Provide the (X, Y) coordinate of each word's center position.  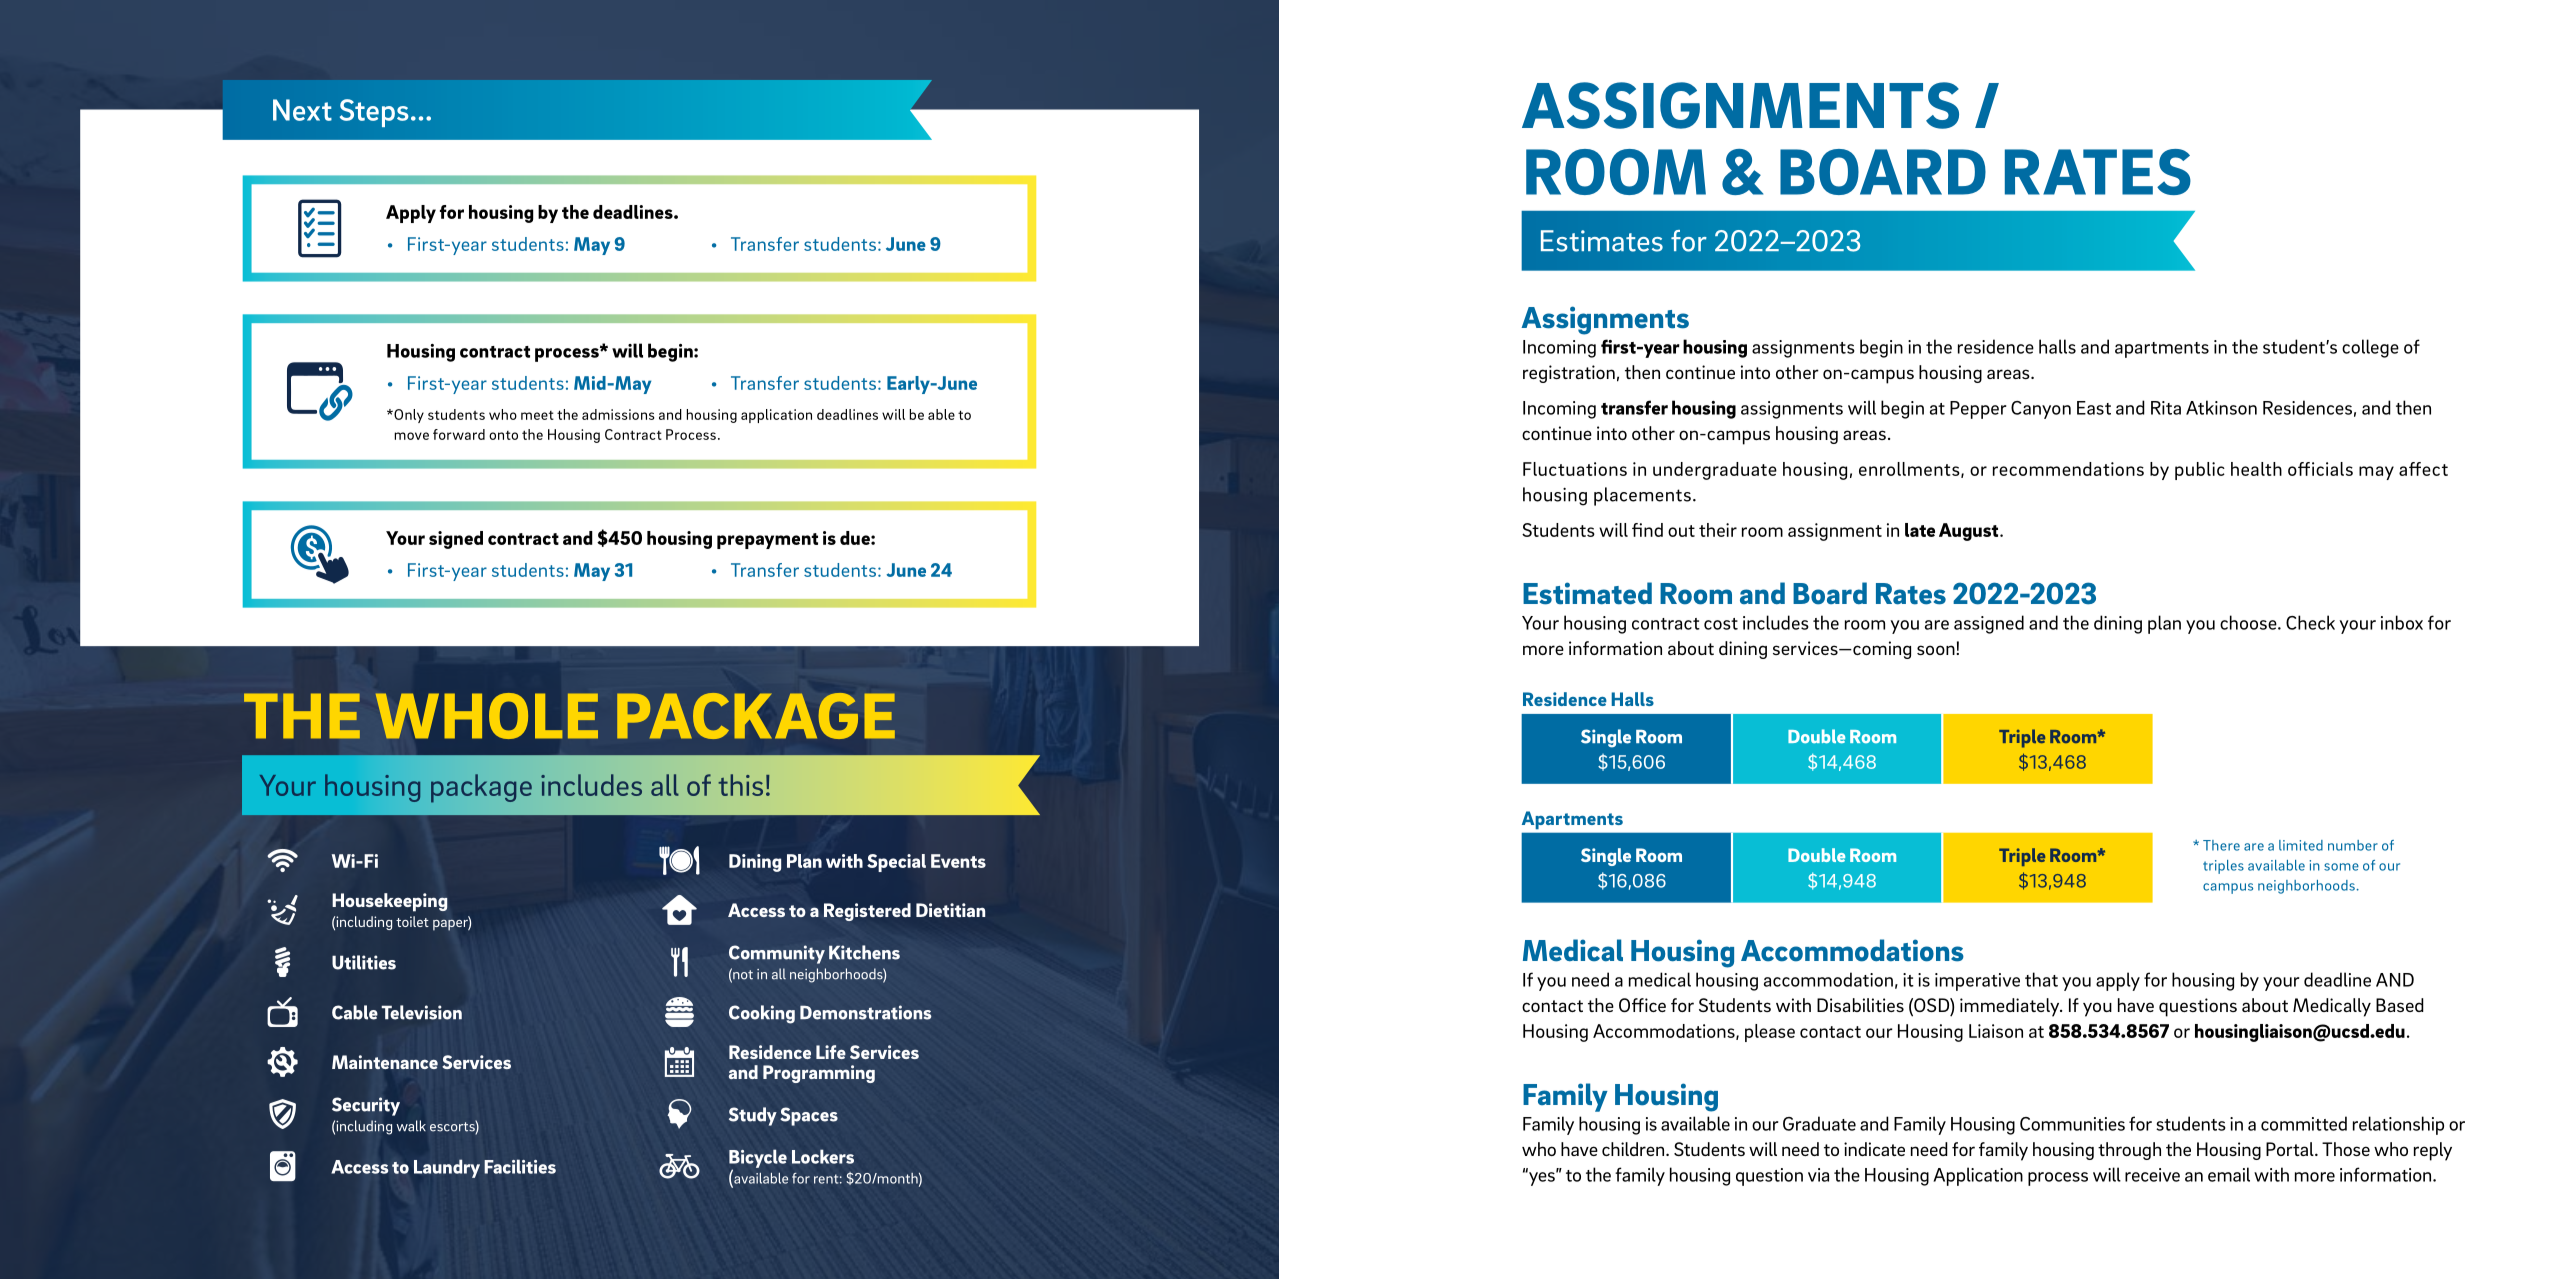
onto (503, 435)
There (2221, 845)
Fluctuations (1575, 469)
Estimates (1602, 241)
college (2370, 348)
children (1634, 1149)
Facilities (520, 1166)
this (740, 785)
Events (958, 861)
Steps (374, 113)
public (2200, 471)
